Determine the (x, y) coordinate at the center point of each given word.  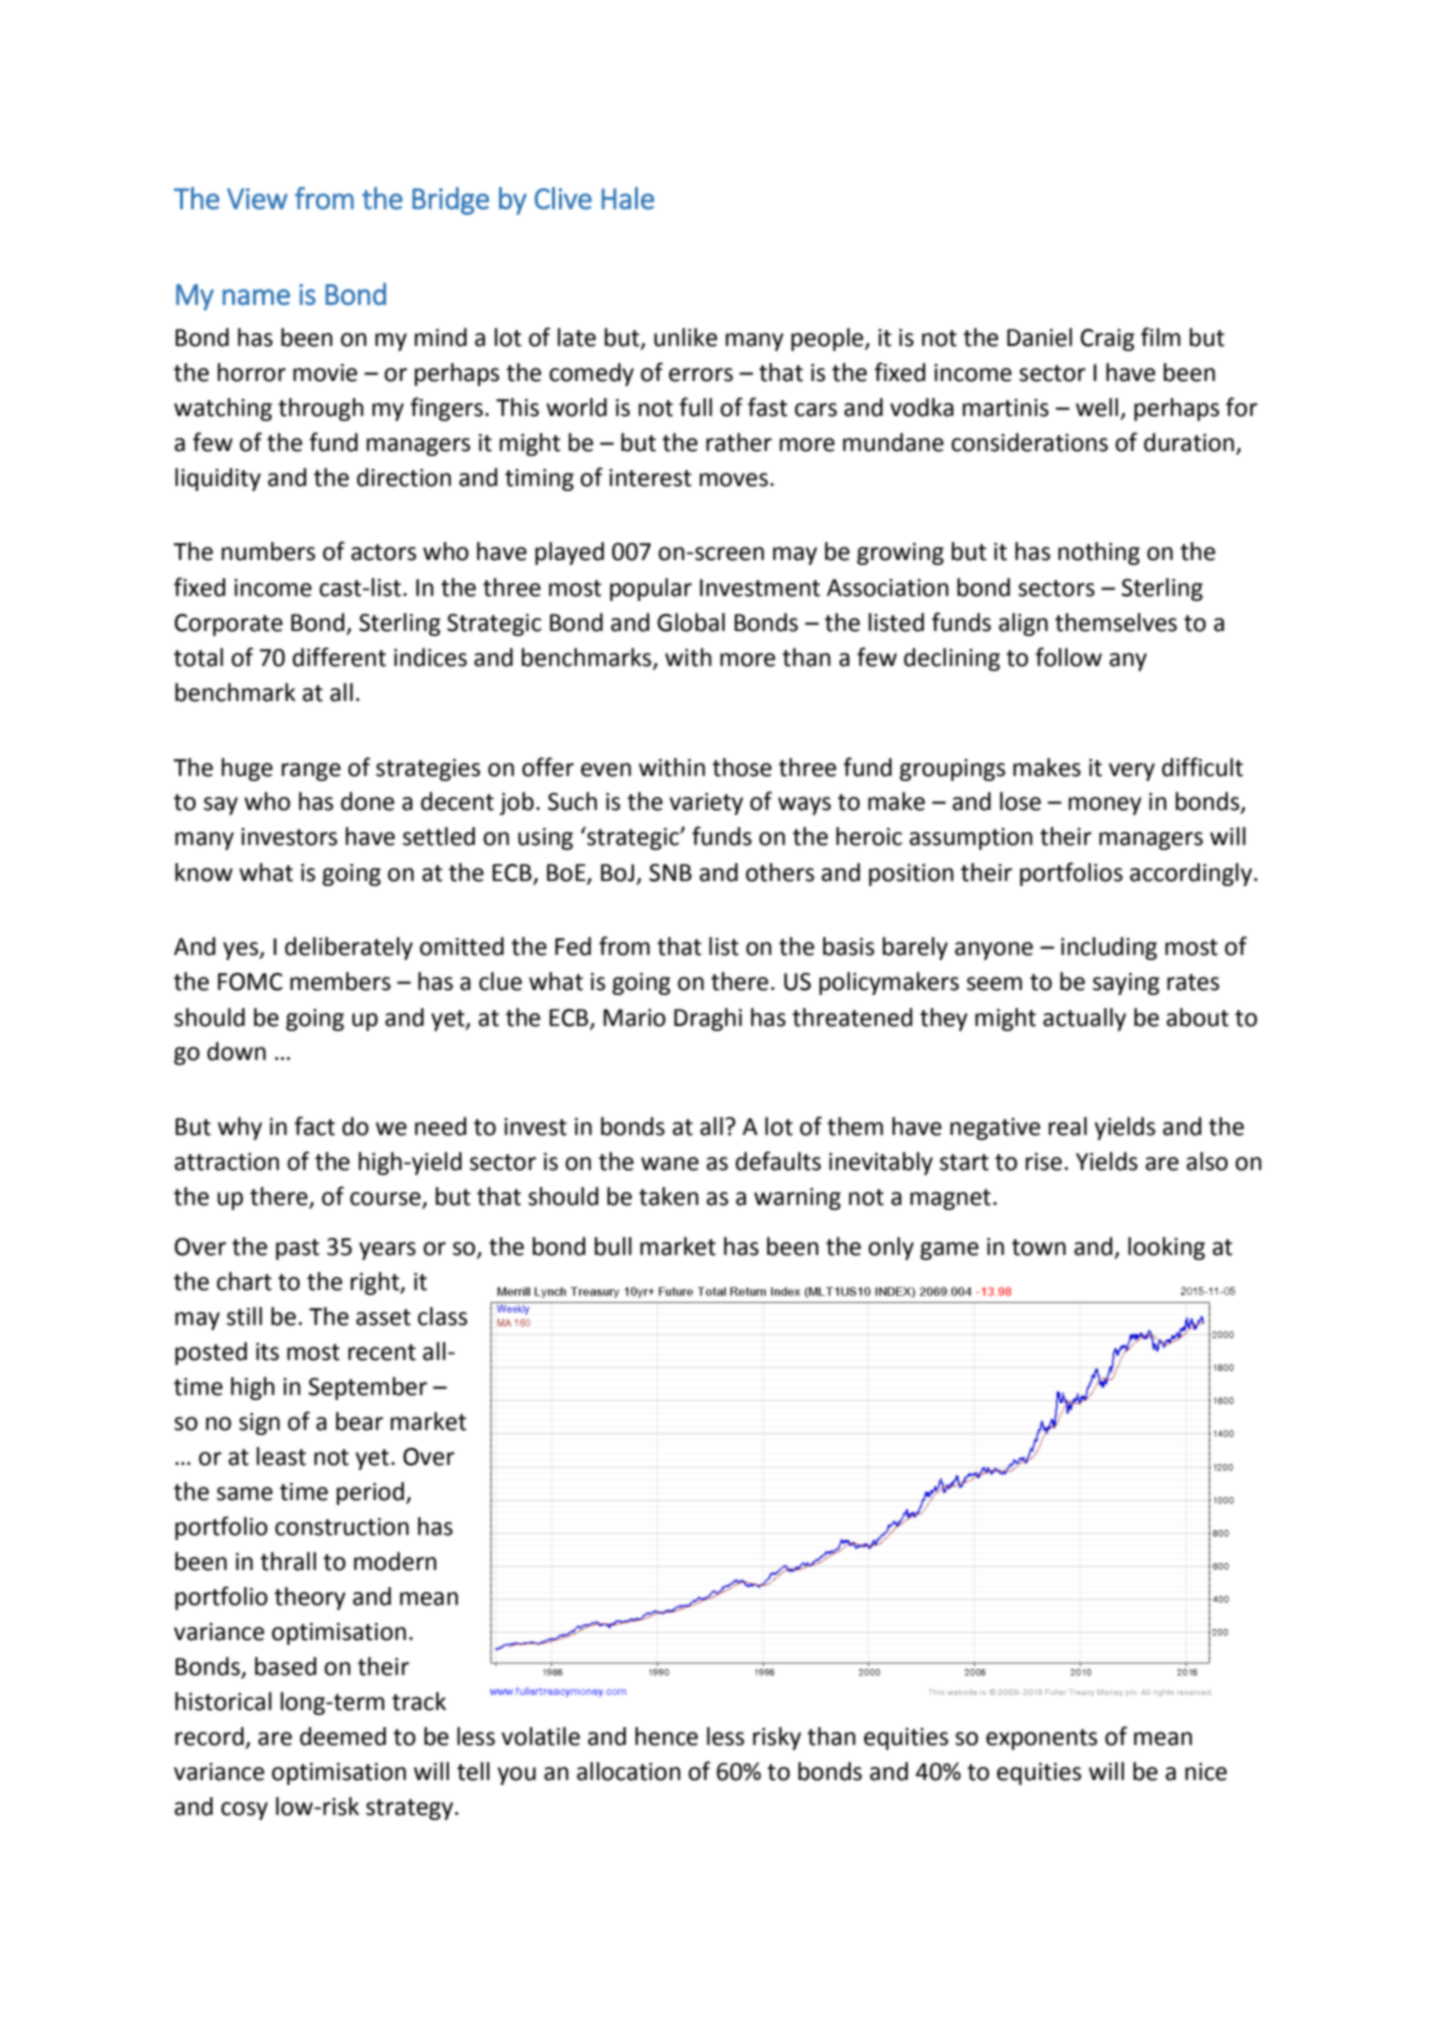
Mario (634, 1018)
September (368, 1388)
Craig (1108, 340)
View (257, 199)
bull (613, 1246)
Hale (628, 198)
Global (691, 622)
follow (1068, 657)
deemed (343, 1736)
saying (1126, 984)
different (339, 657)
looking (1166, 1248)
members (340, 981)
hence (666, 1736)
